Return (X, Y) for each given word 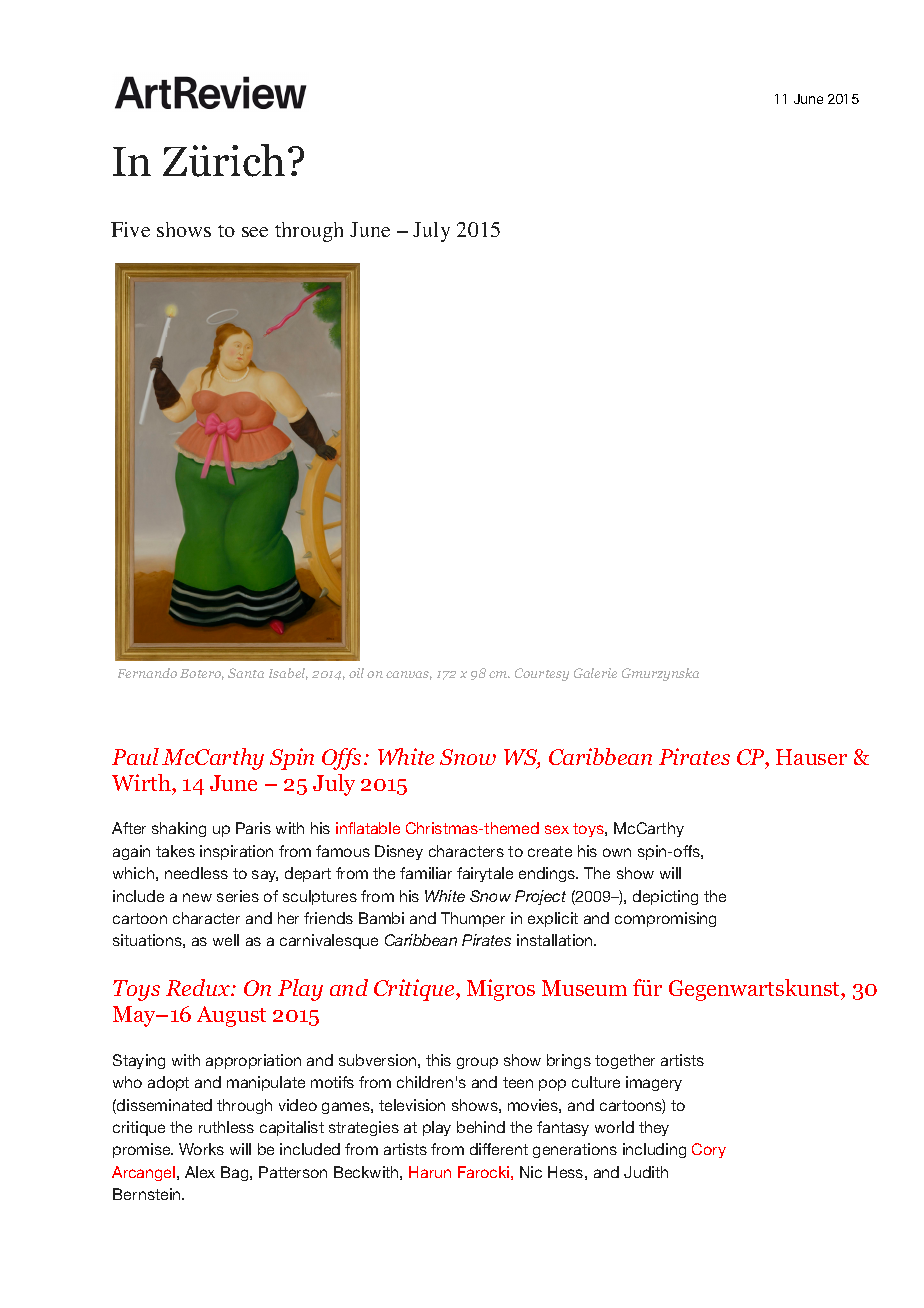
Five (130, 229)
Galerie (595, 673)
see (255, 232)
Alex (200, 1172)
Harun (430, 1172)
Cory (709, 1150)
